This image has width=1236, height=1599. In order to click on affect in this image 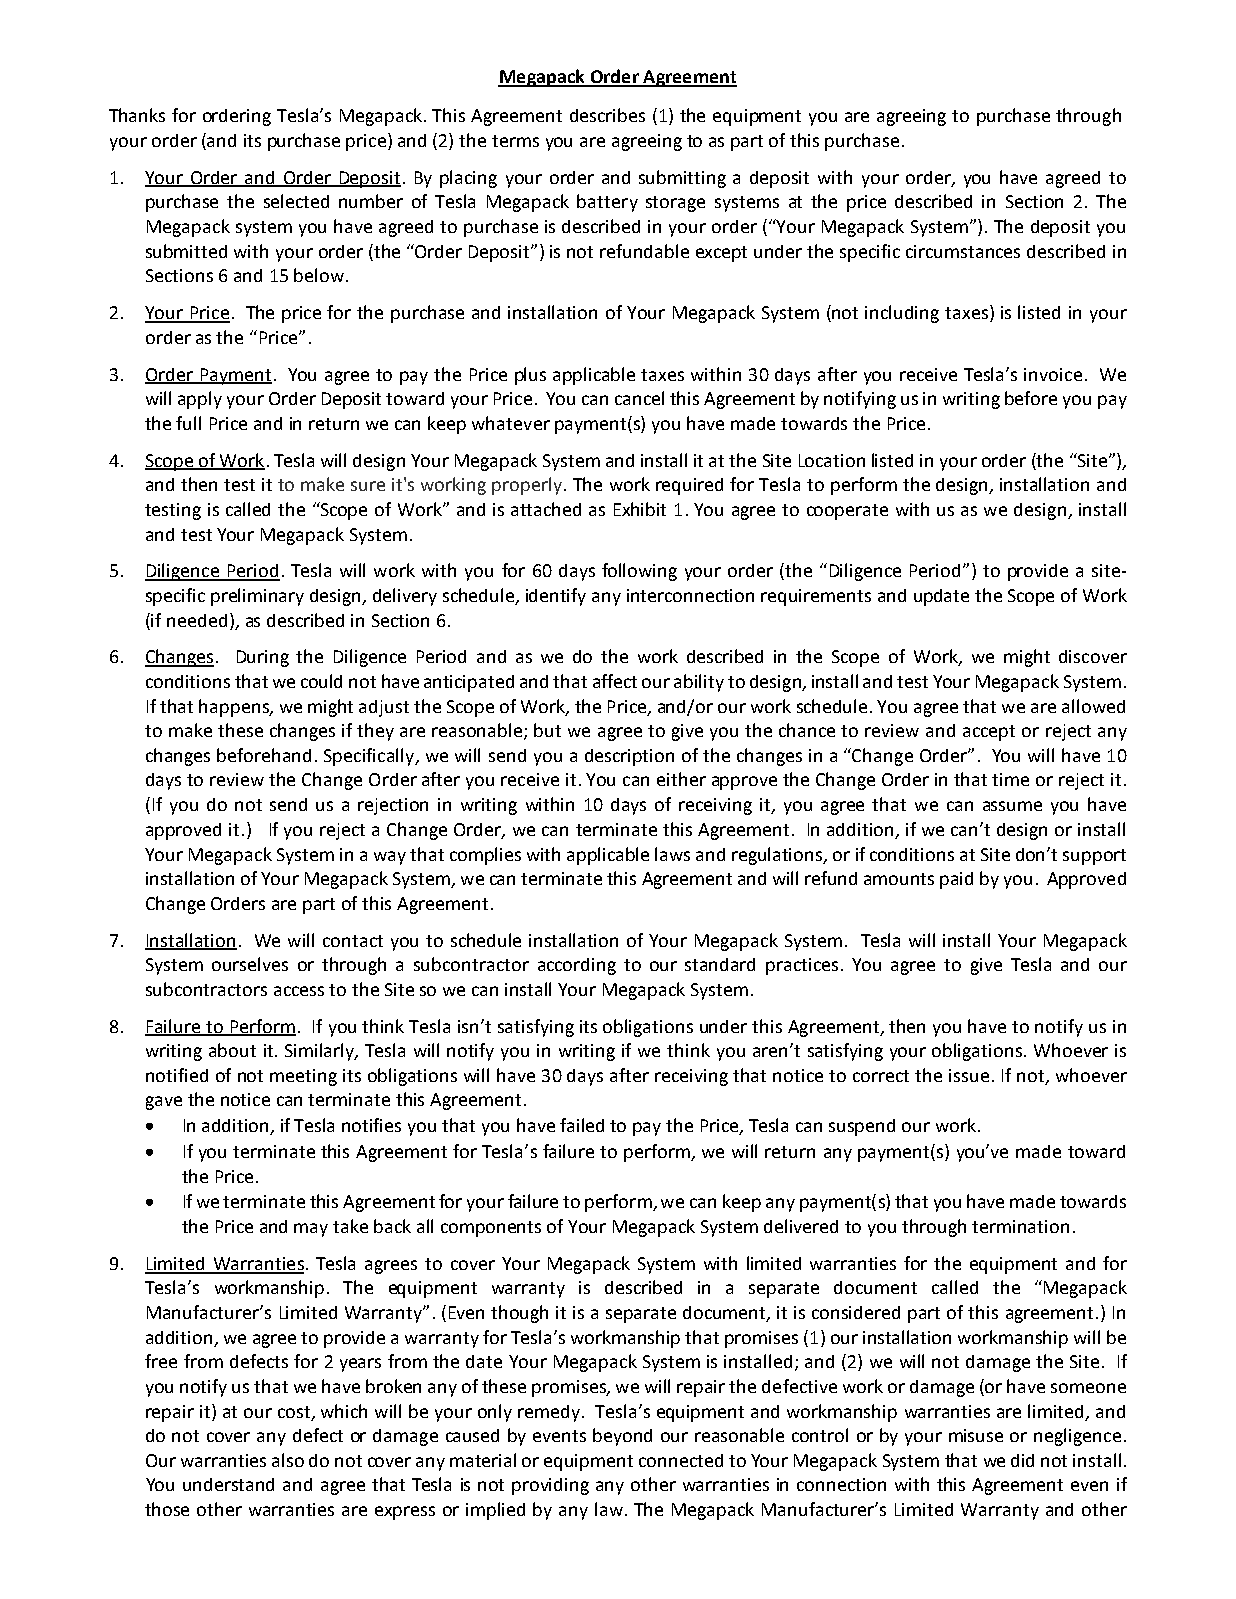, I will do `click(615, 681)`.
